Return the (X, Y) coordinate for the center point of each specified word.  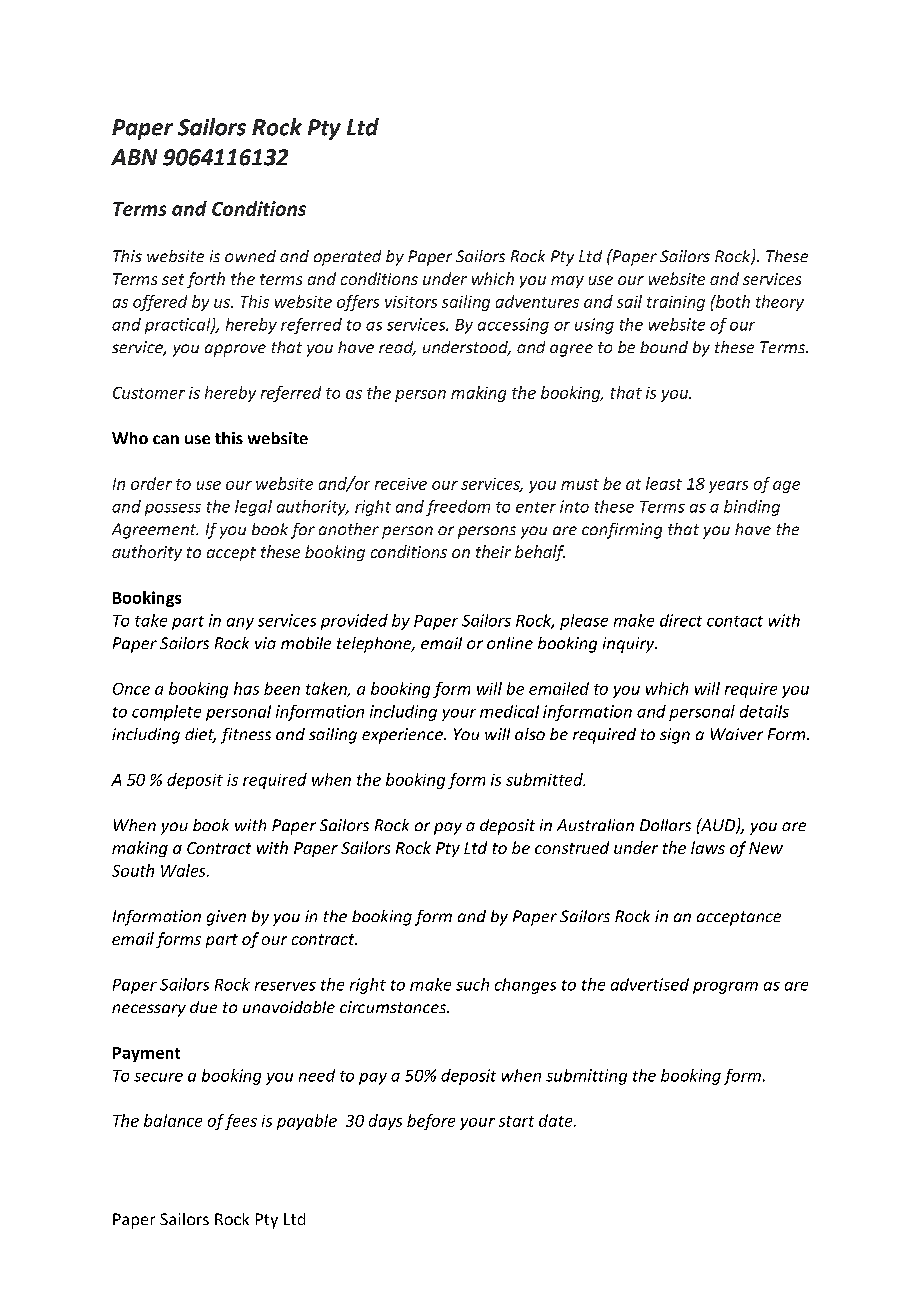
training (676, 303)
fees (241, 1122)
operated (347, 258)
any (240, 624)
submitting (586, 1077)
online (510, 643)
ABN (134, 157)
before (431, 1122)
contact (735, 621)
